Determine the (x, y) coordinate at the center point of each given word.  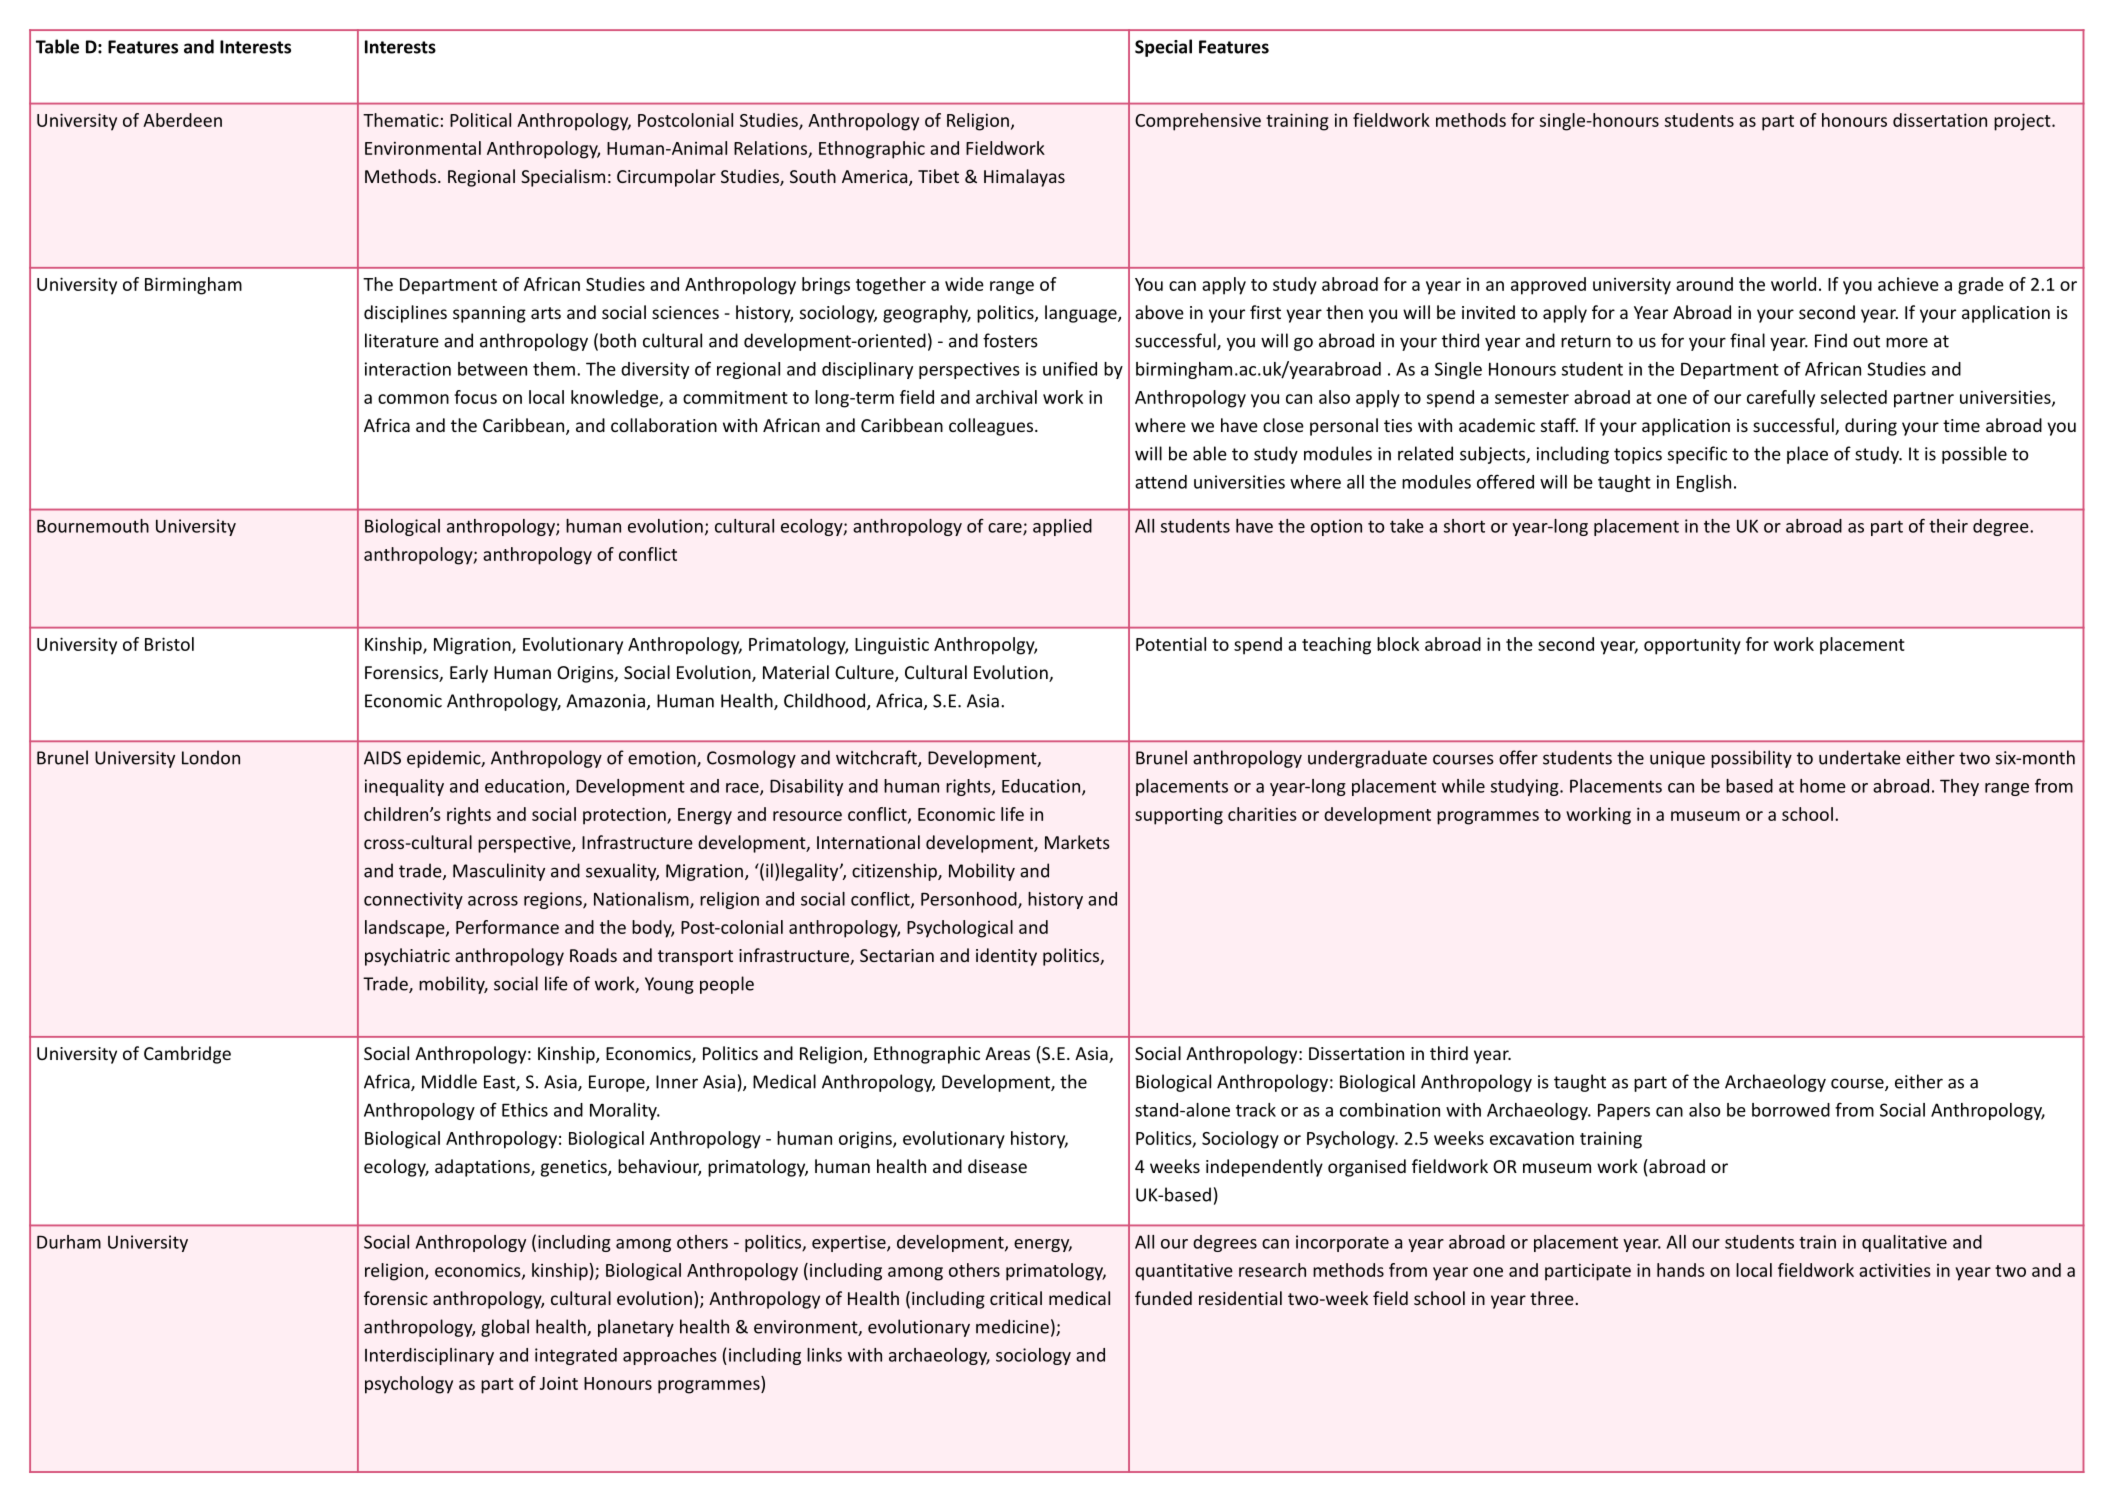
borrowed (1791, 1110)
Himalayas (1024, 178)
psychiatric (407, 957)
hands (1681, 1270)
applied (1062, 527)
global (505, 1328)
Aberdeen (182, 120)
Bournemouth (93, 526)
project (2023, 122)
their (1948, 526)
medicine (1012, 1326)
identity (1006, 957)
